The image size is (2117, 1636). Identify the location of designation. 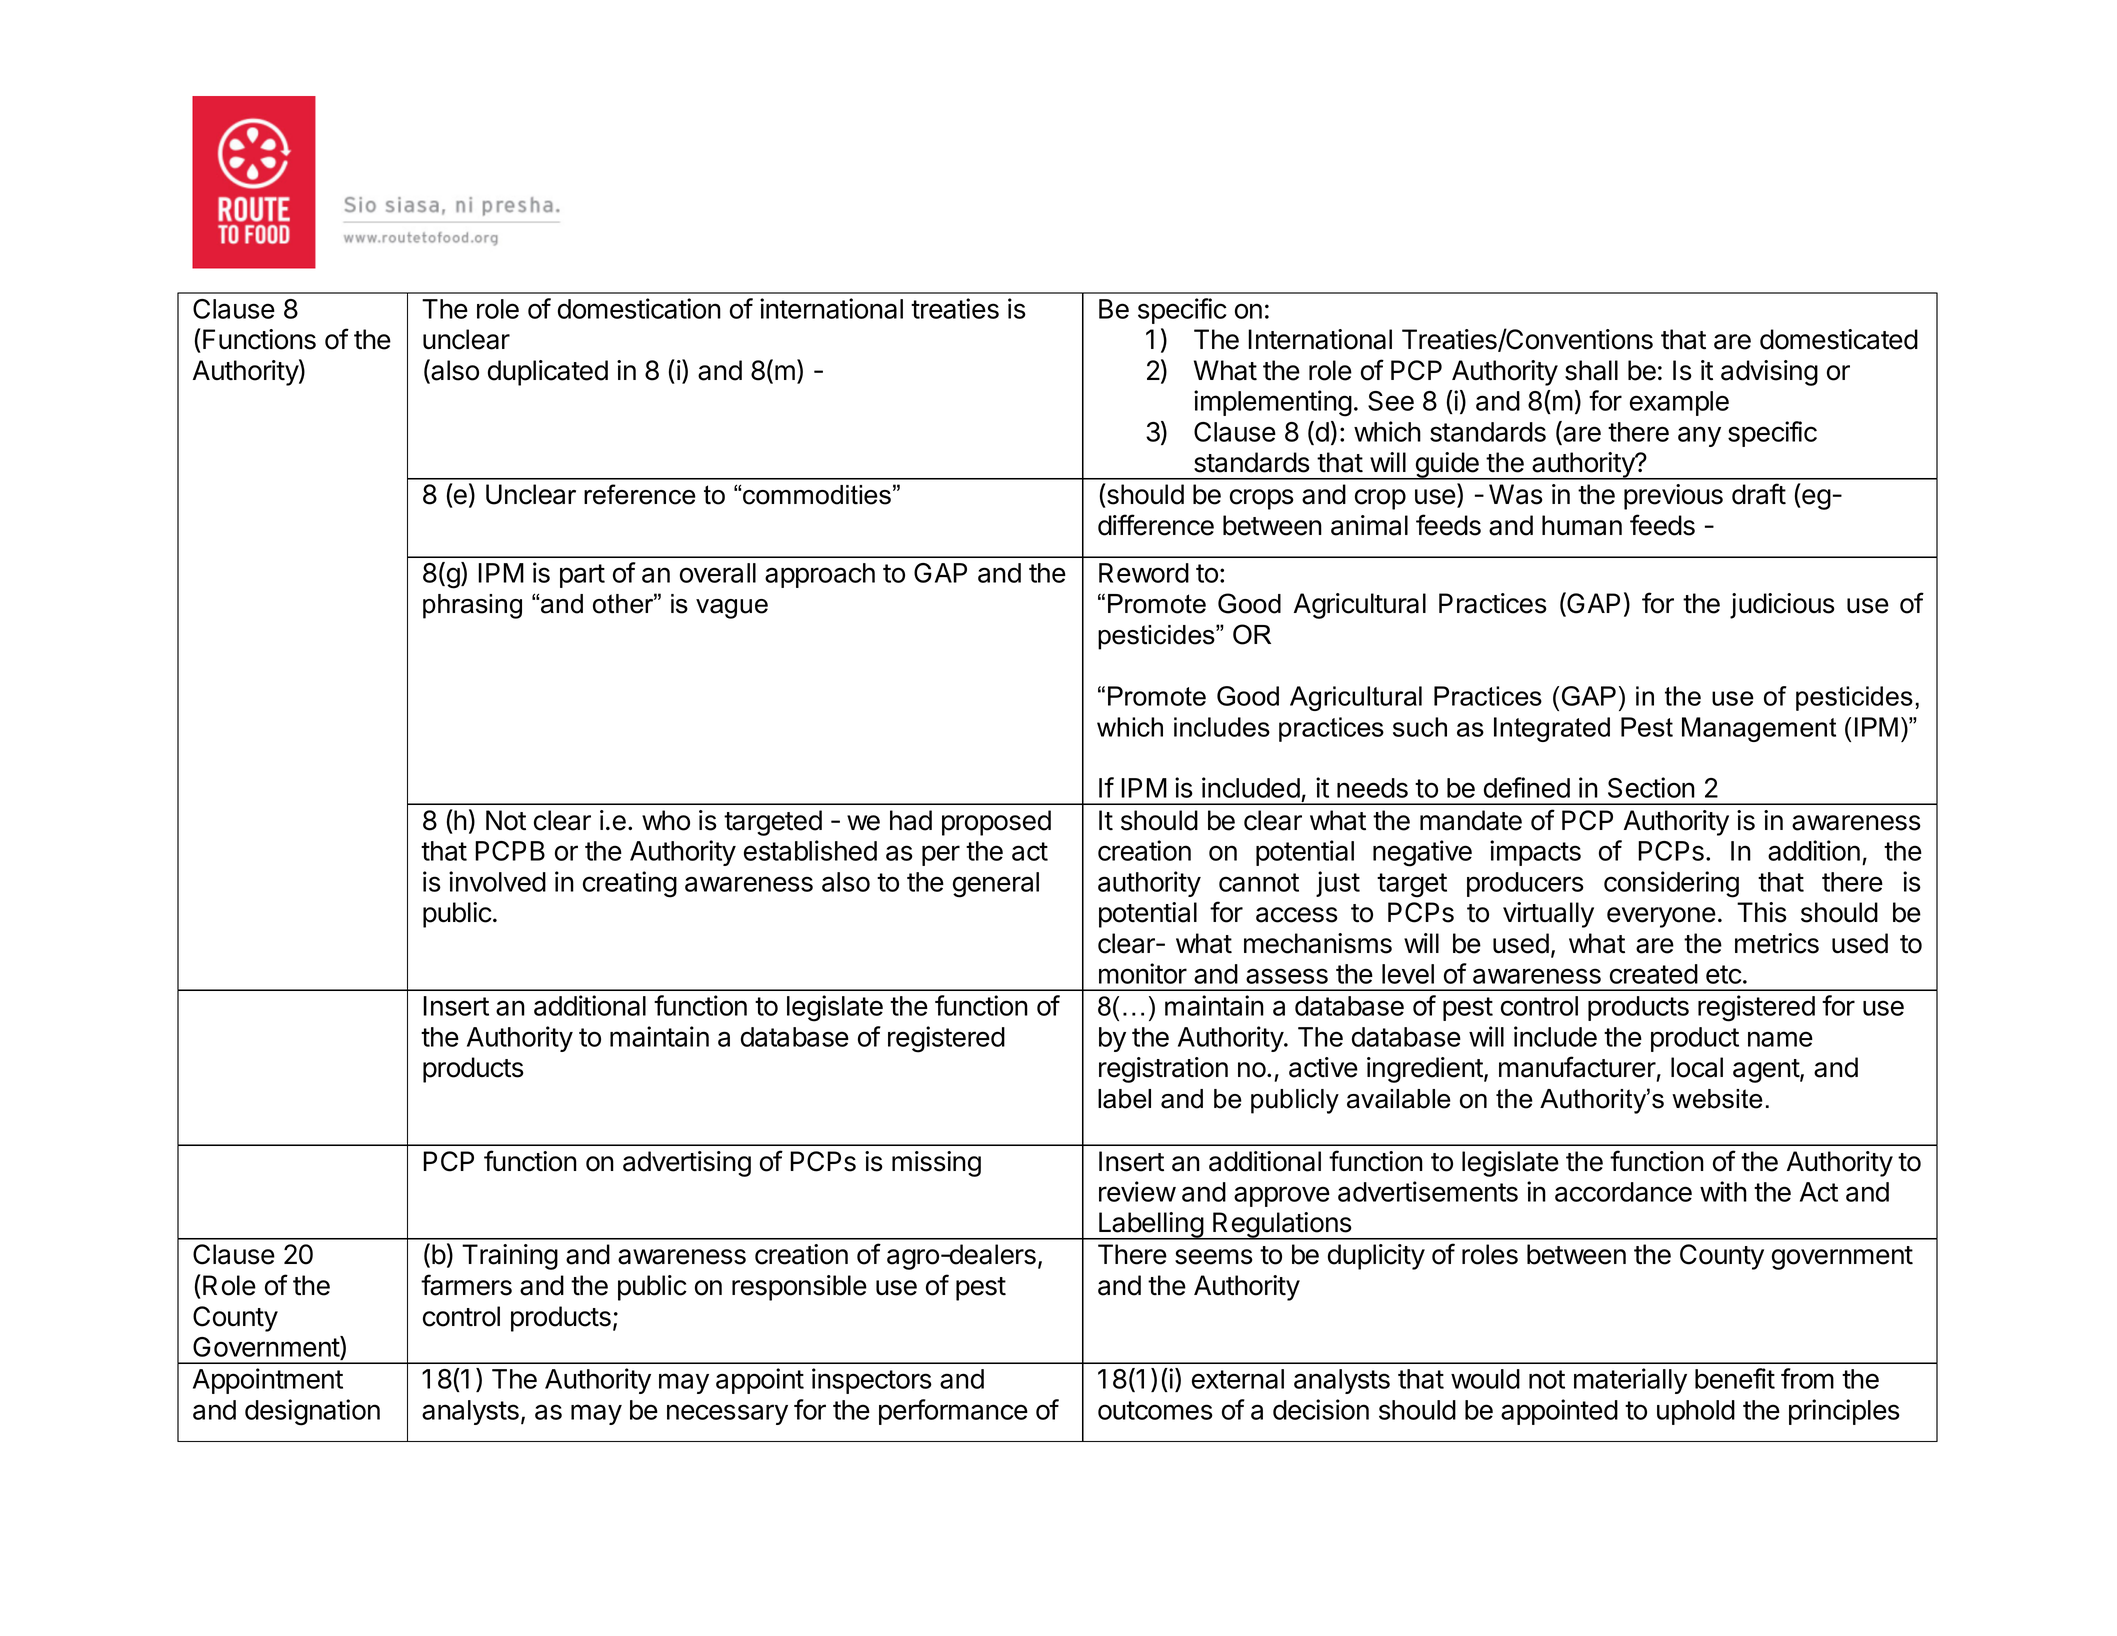
(312, 1412).
